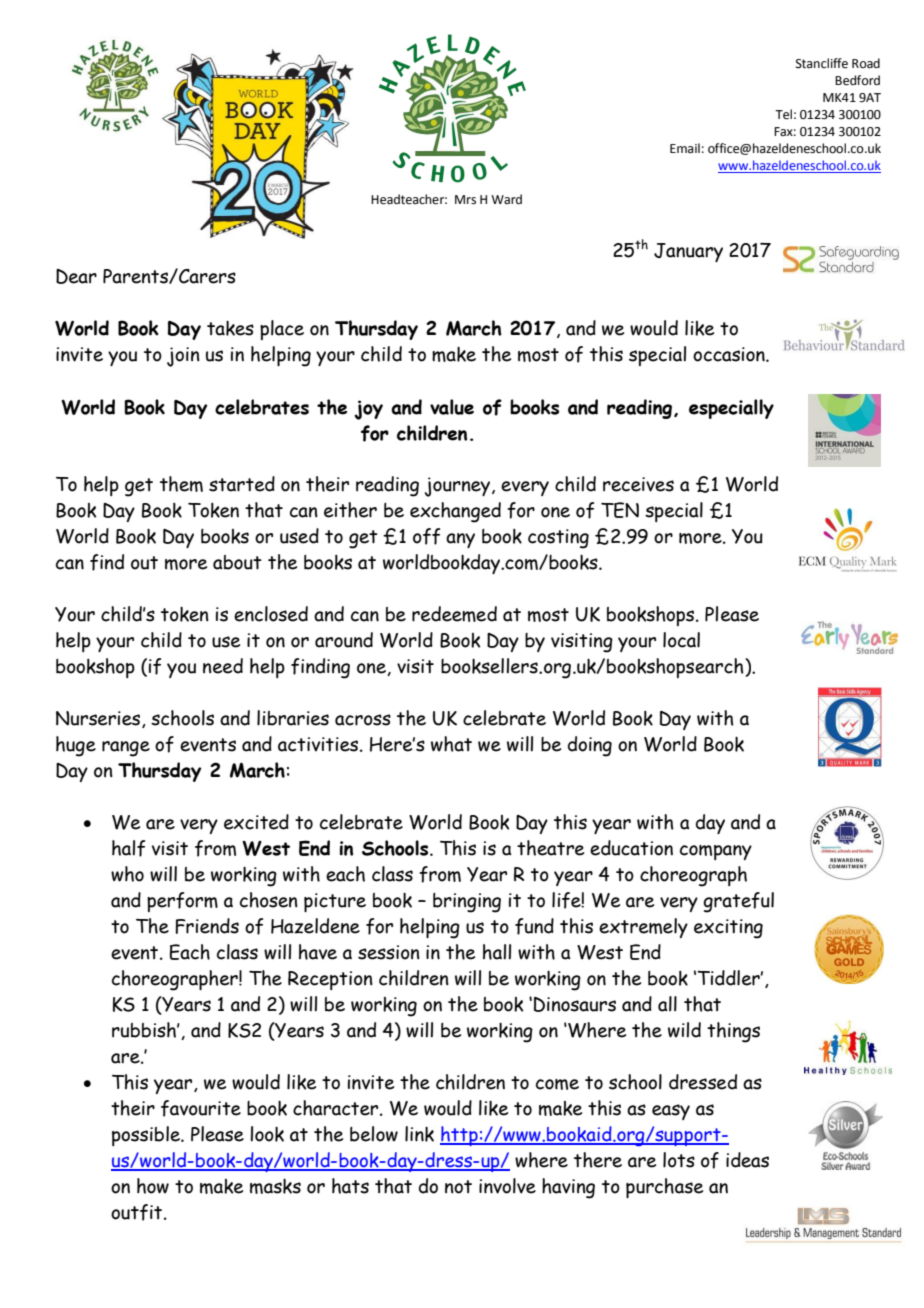  What do you see at coordinates (783, 114) in the image?
I see `Tel` at bounding box center [783, 114].
